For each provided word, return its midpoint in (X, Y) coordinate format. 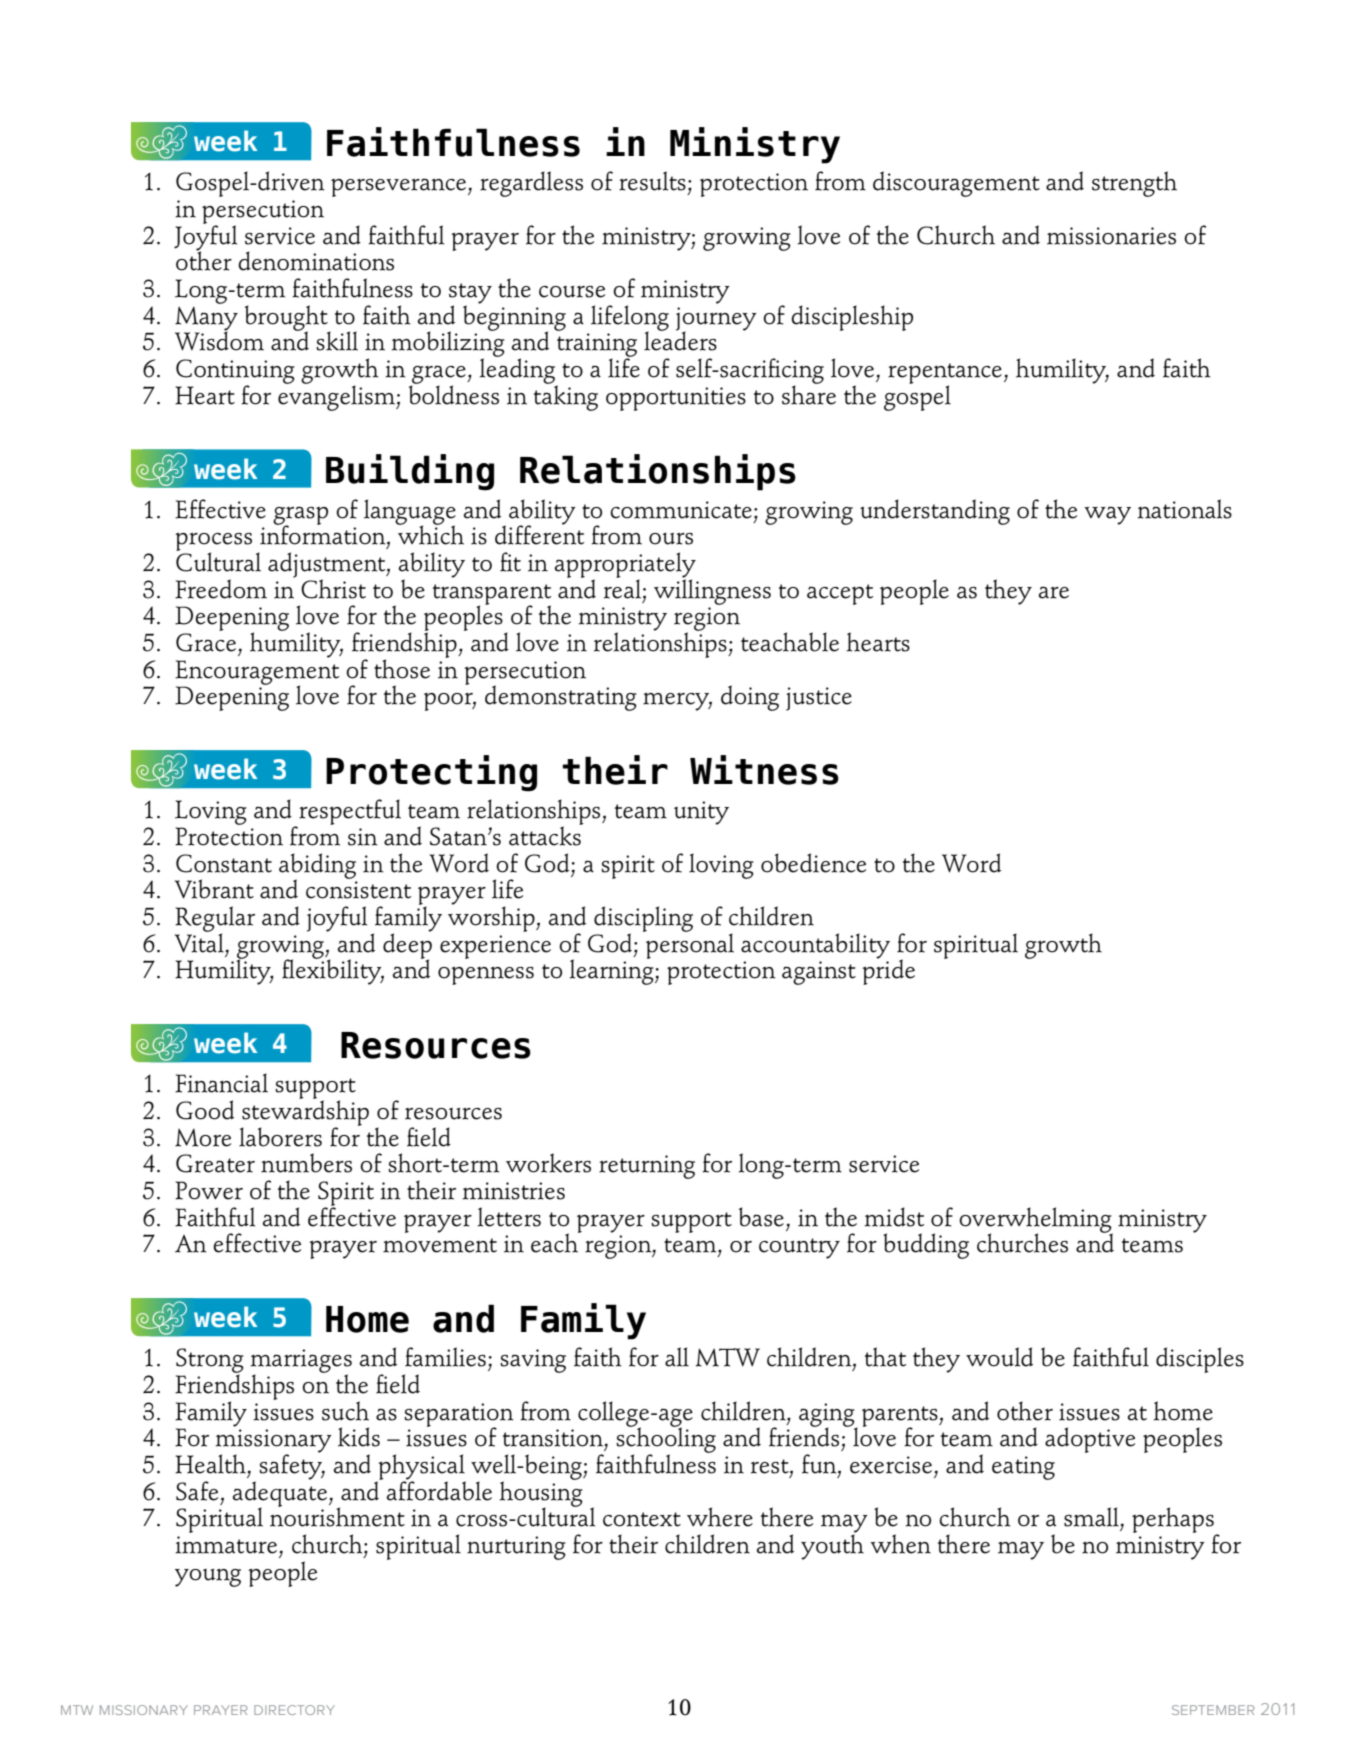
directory (294, 1710)
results (652, 181)
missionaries (1111, 236)
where (720, 1517)
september (1213, 1710)
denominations (316, 261)
